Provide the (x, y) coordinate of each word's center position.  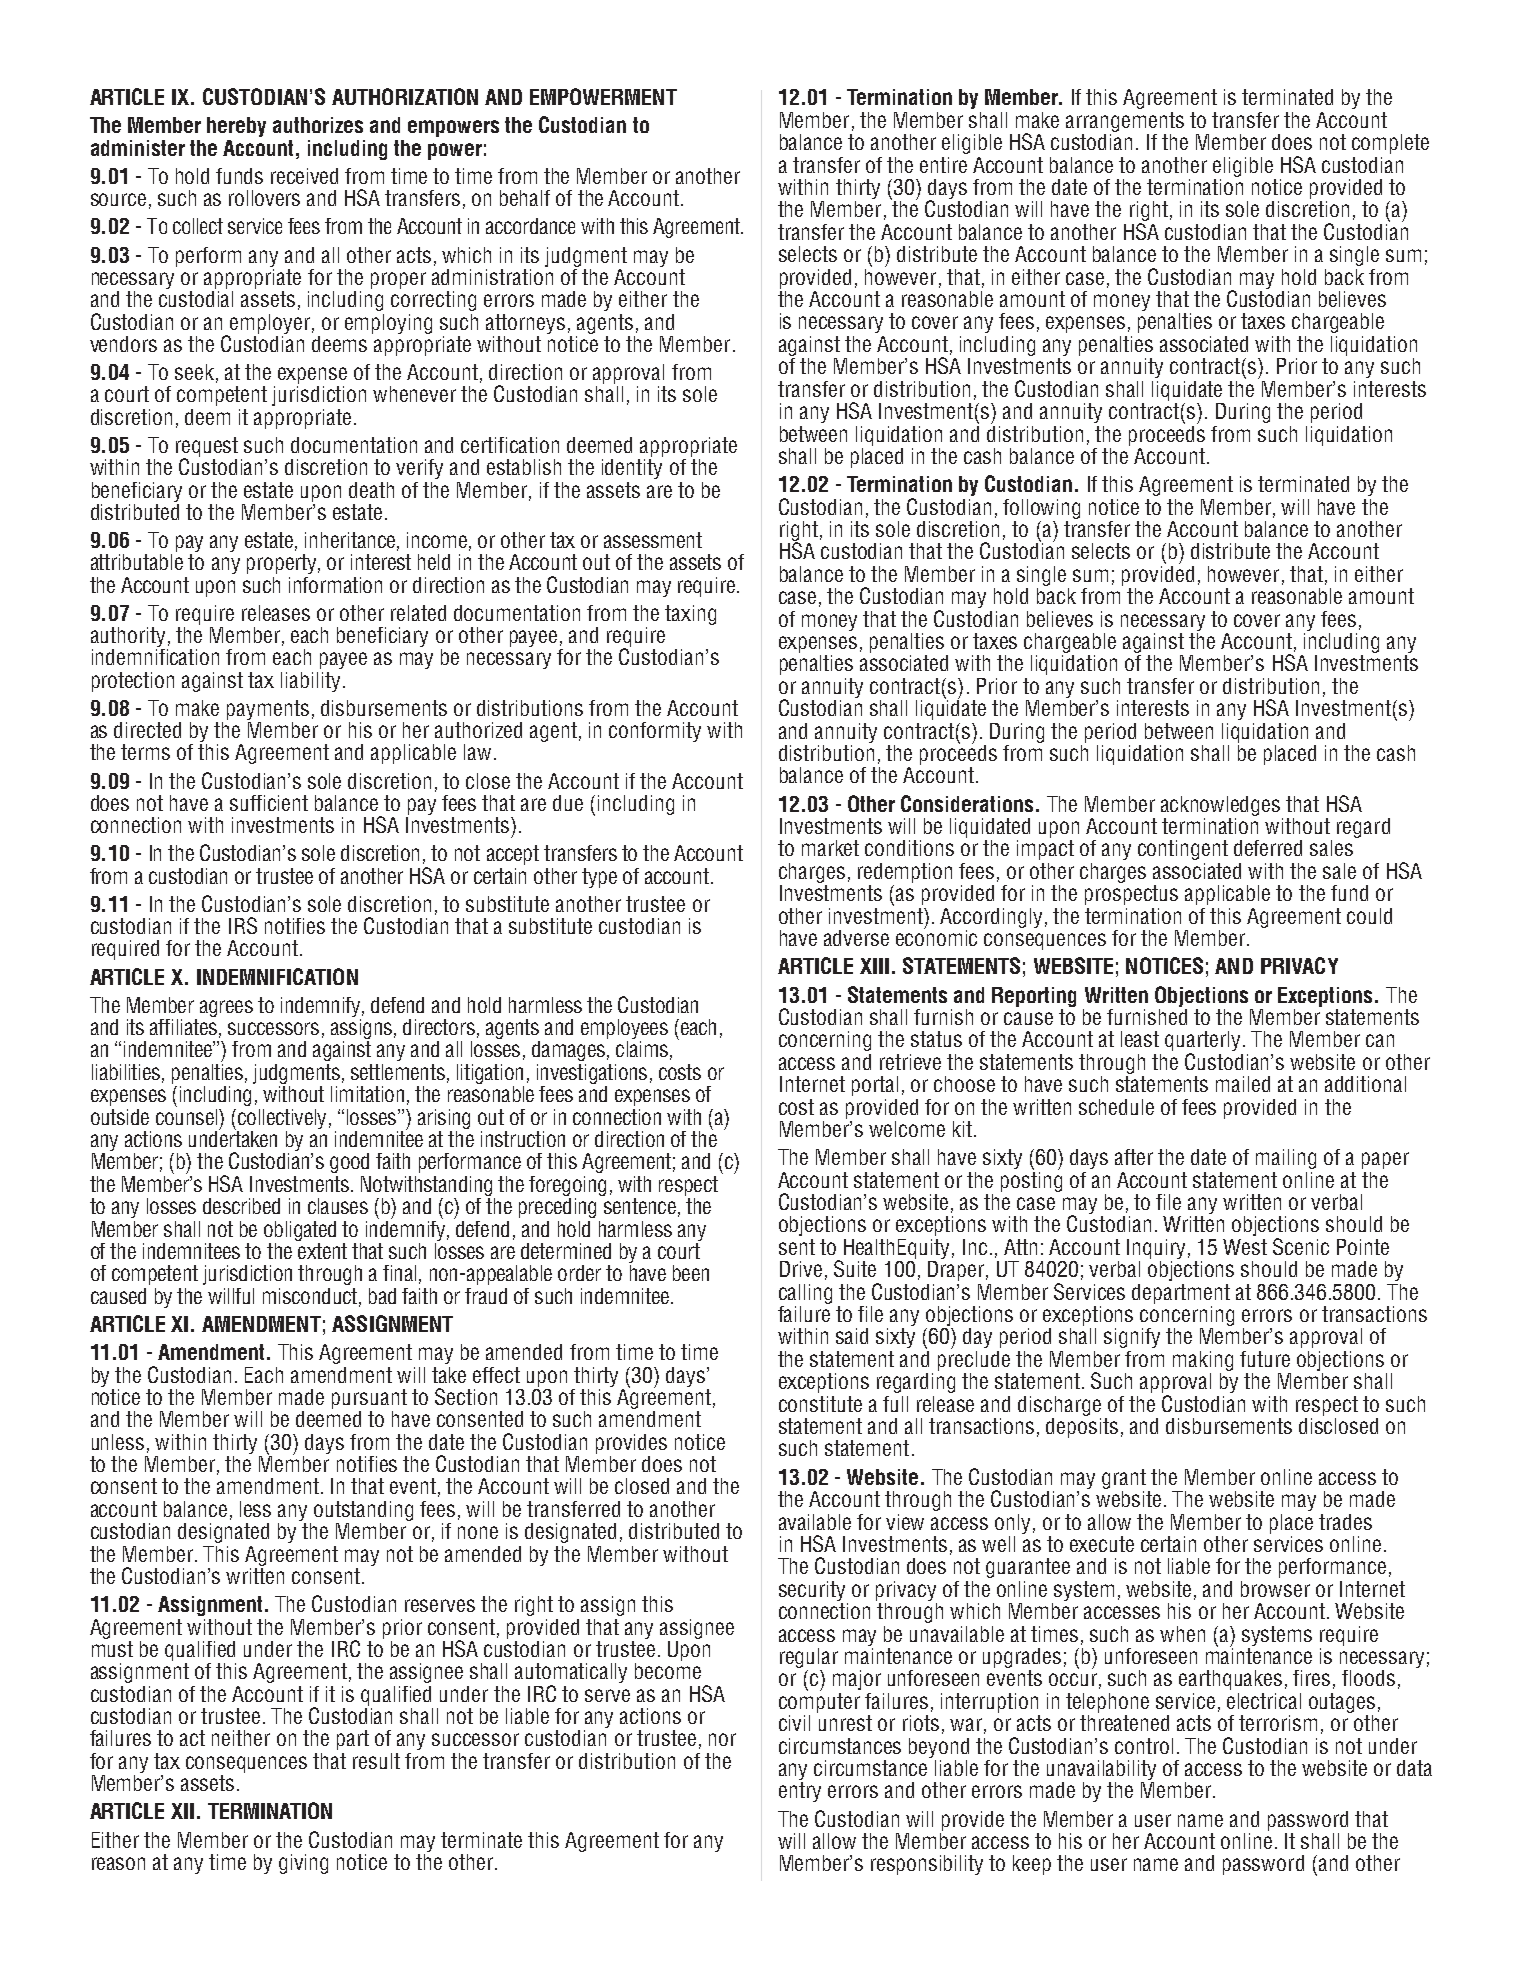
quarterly (1204, 1042)
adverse (856, 938)
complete (1390, 144)
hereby (236, 129)
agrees (226, 1008)
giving (303, 1864)
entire (943, 165)
